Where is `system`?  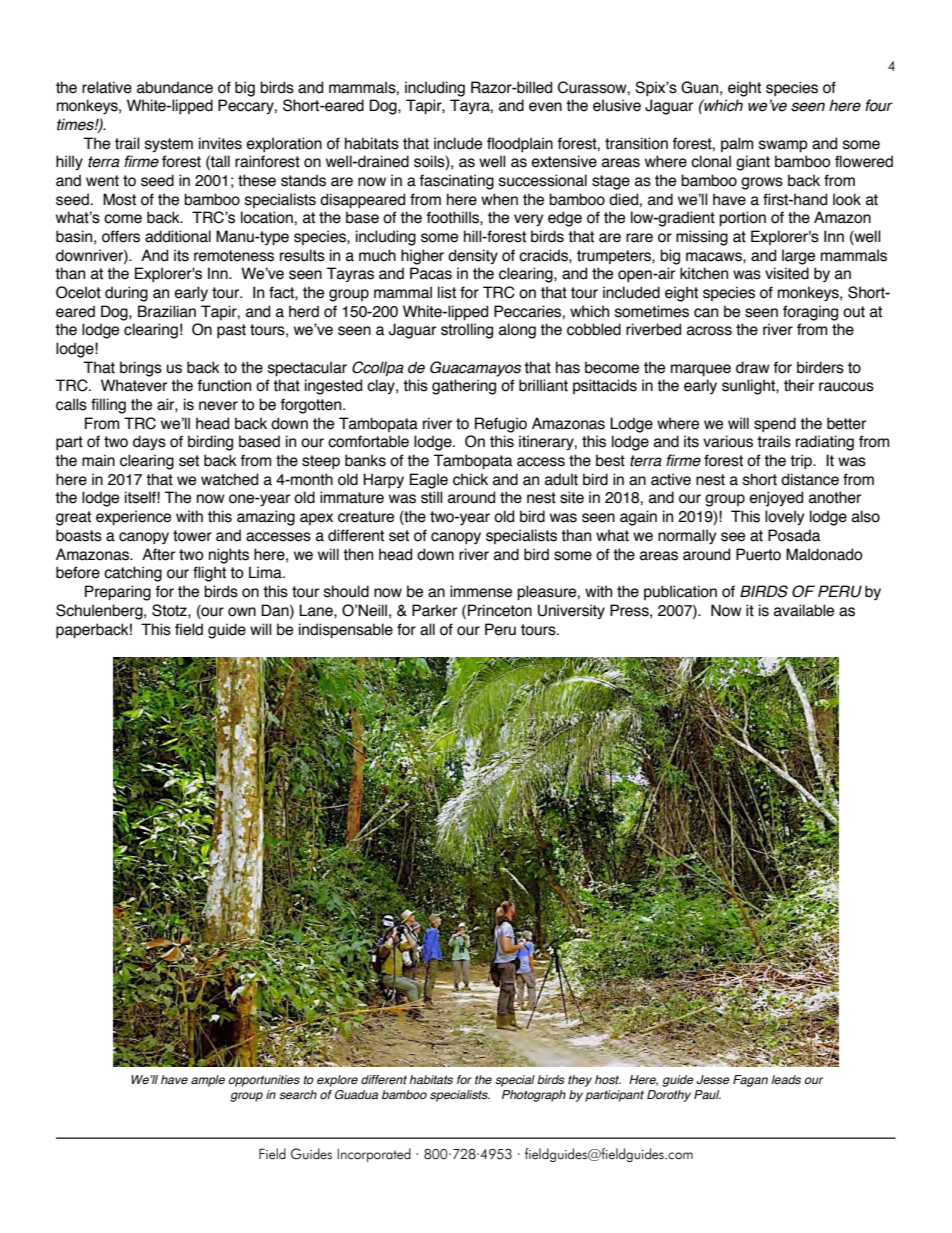 system is located at coordinates (169, 145).
